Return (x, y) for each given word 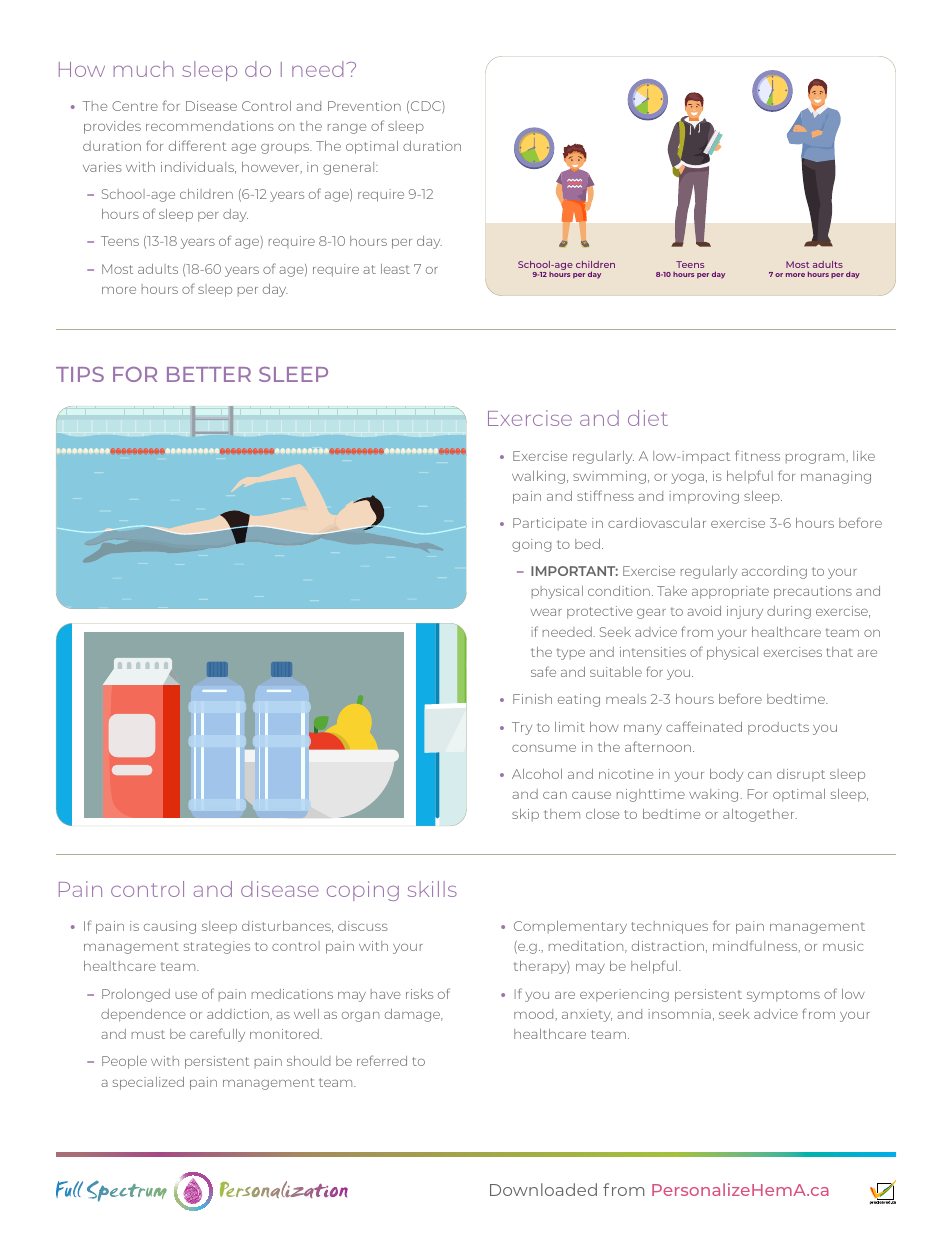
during (789, 612)
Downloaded (543, 1189)
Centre (135, 106)
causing (170, 927)
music (843, 946)
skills (432, 889)
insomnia (679, 1014)
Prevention (364, 106)
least (395, 269)
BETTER (209, 374)
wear (546, 612)
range (347, 129)
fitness (758, 455)
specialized (148, 1083)
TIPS (80, 374)
